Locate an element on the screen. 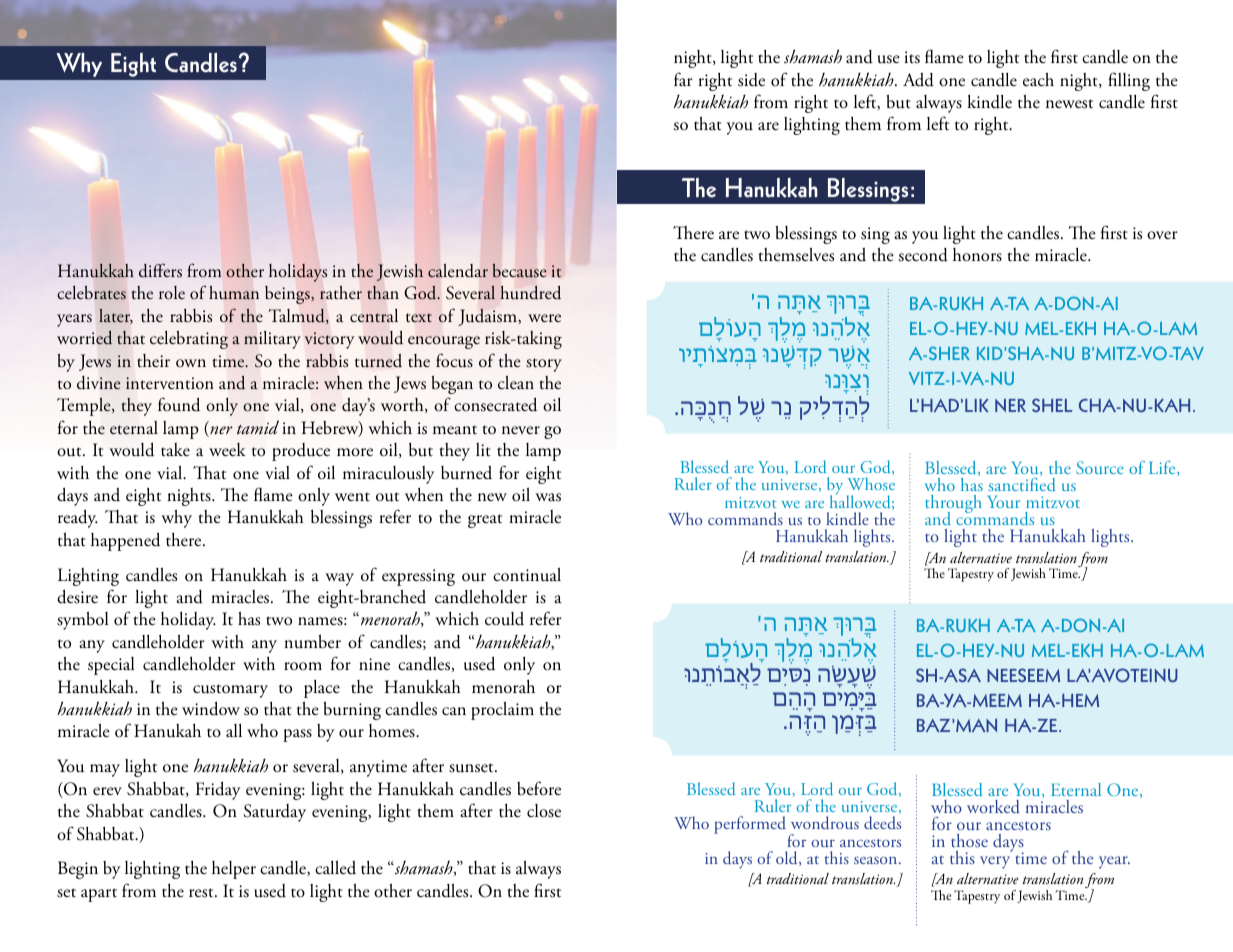  story is located at coordinates (544, 365).
